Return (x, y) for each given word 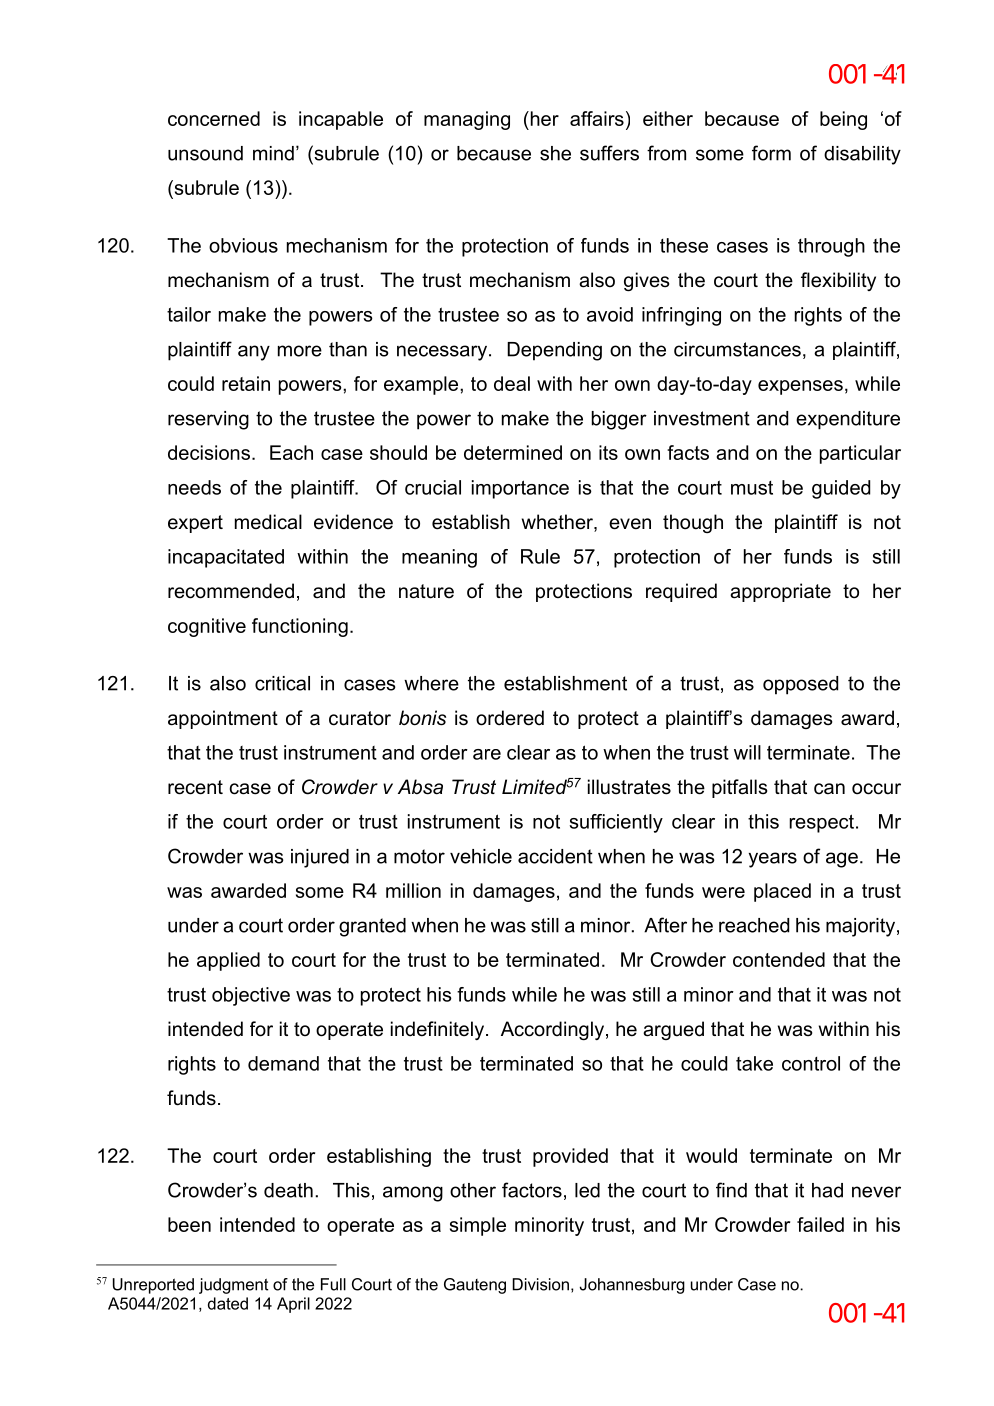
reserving (208, 420)
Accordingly (552, 1030)
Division (540, 1284)
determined (513, 452)
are (487, 754)
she (555, 153)
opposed (800, 685)
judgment (233, 1286)
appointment (223, 719)
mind (273, 153)
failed (820, 1224)
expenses (800, 387)
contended (779, 959)
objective (251, 996)
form (771, 153)
